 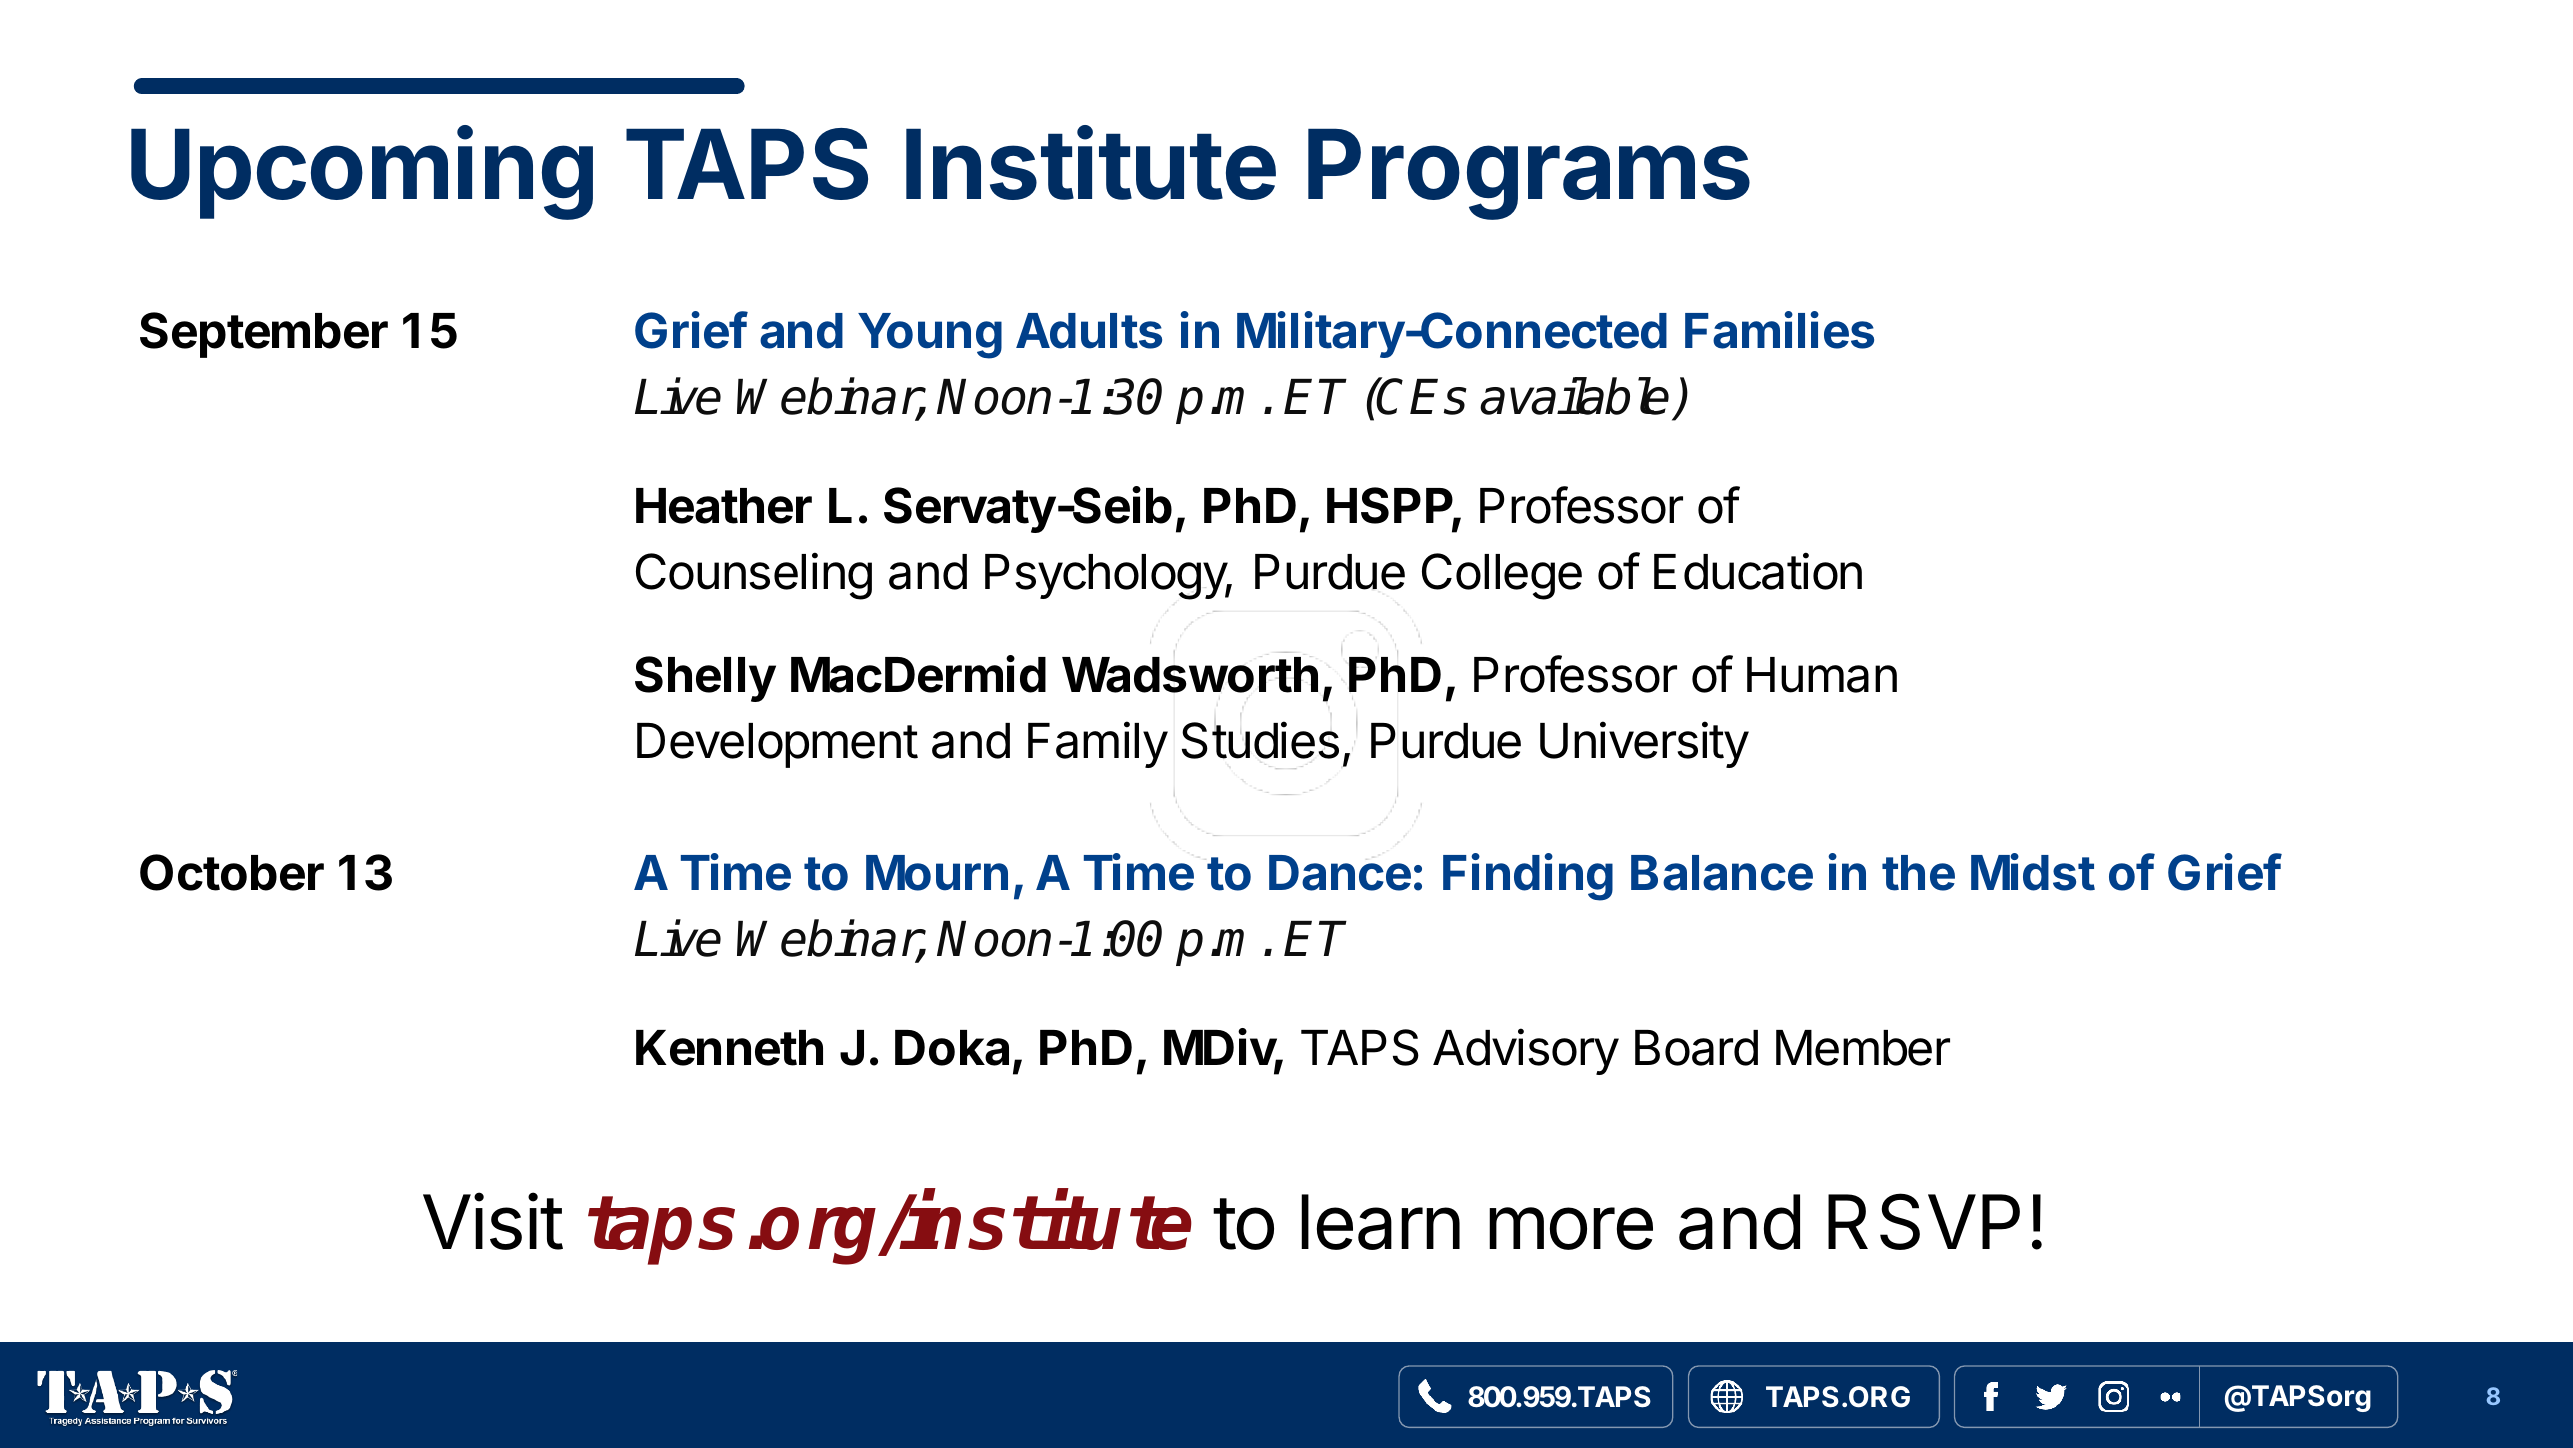 What do you see at coordinates (362, 173) in the screenshot?
I see `Upcoming` at bounding box center [362, 173].
